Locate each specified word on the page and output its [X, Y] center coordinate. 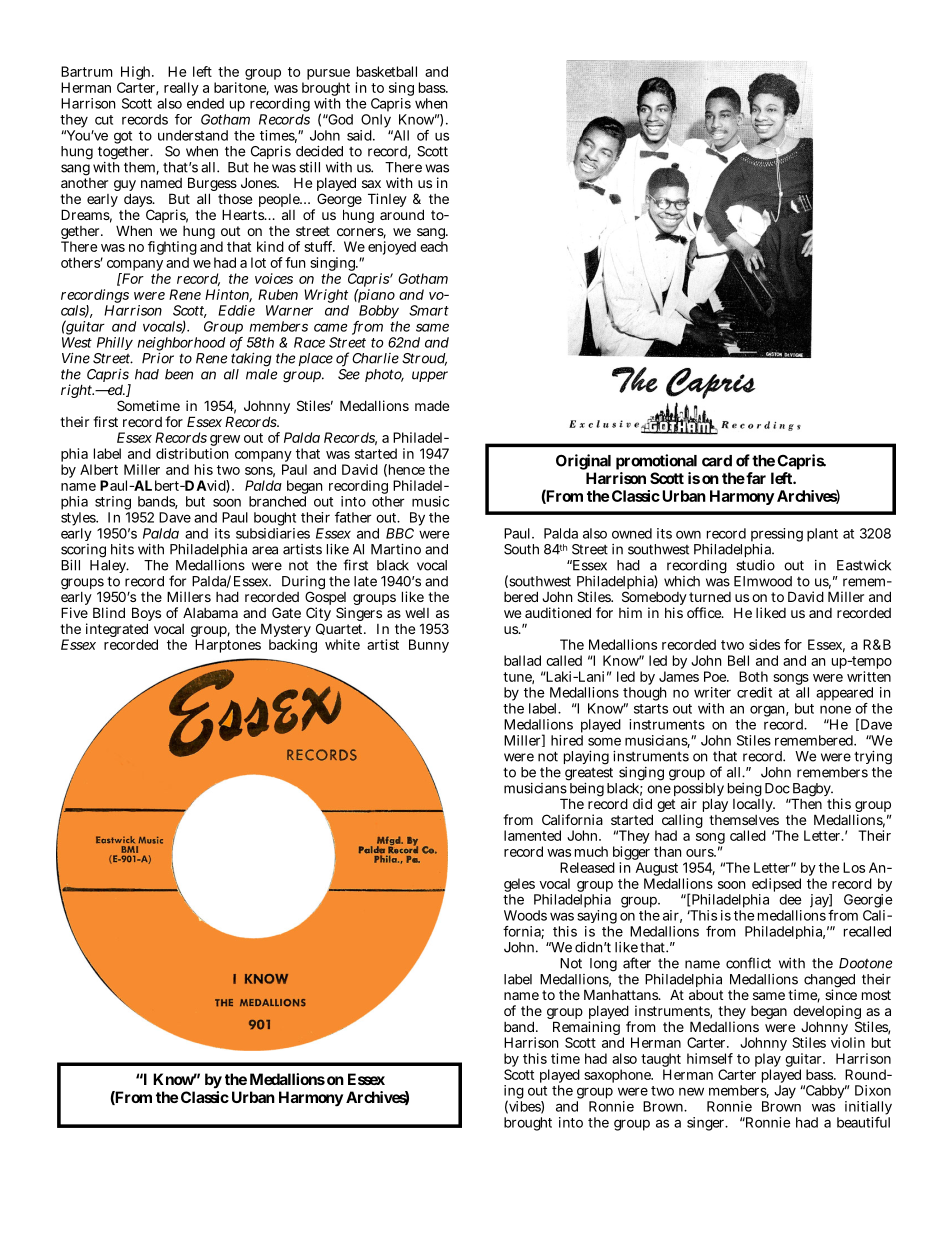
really [181, 90]
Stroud [424, 359]
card [717, 461]
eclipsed [776, 886]
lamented [532, 835]
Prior [158, 358]
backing [293, 646]
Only [376, 122]
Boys [146, 615]
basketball [387, 71]
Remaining [588, 1029]
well [417, 613]
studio [755, 565]
